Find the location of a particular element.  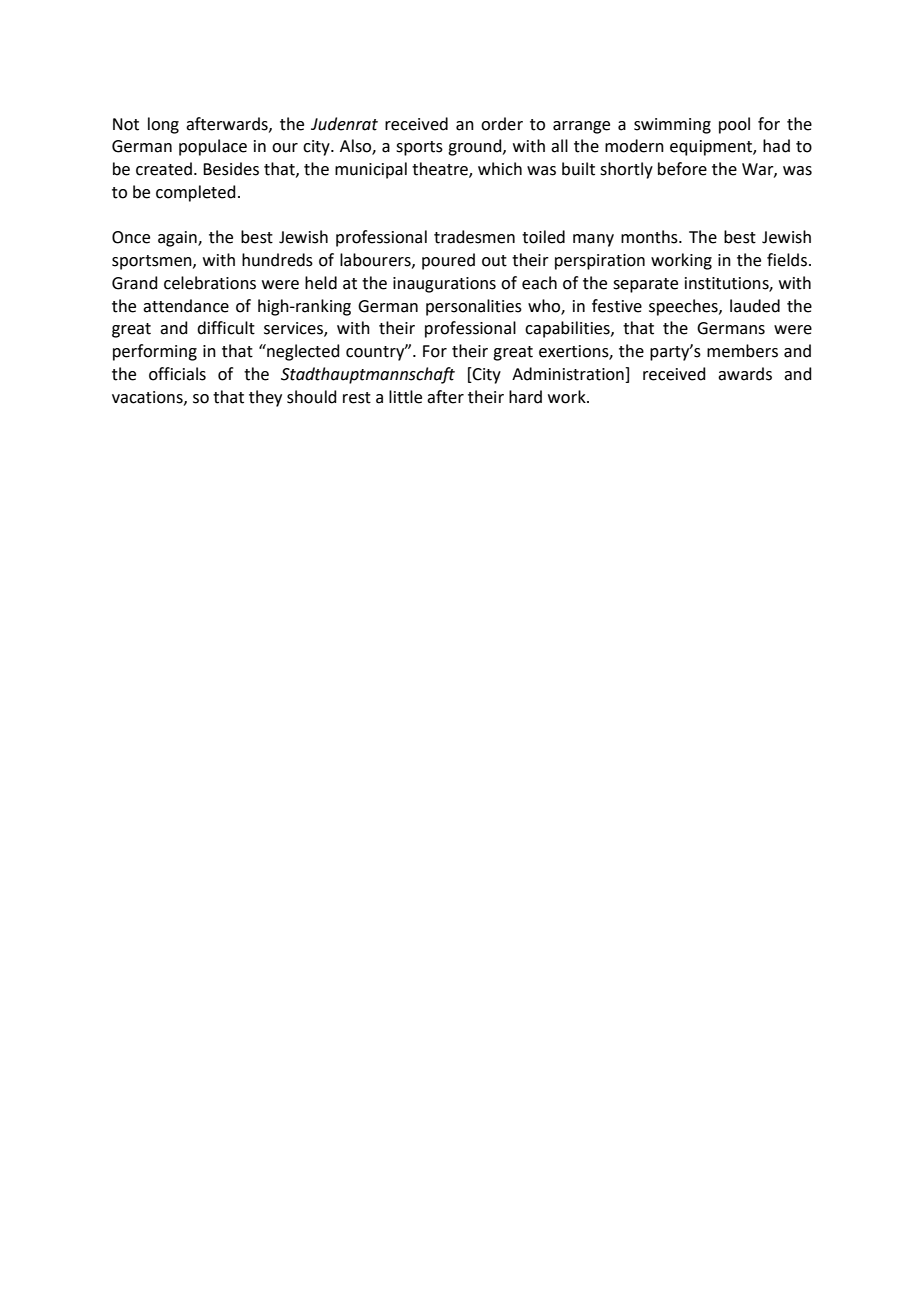

vacations is located at coordinates (148, 398).
